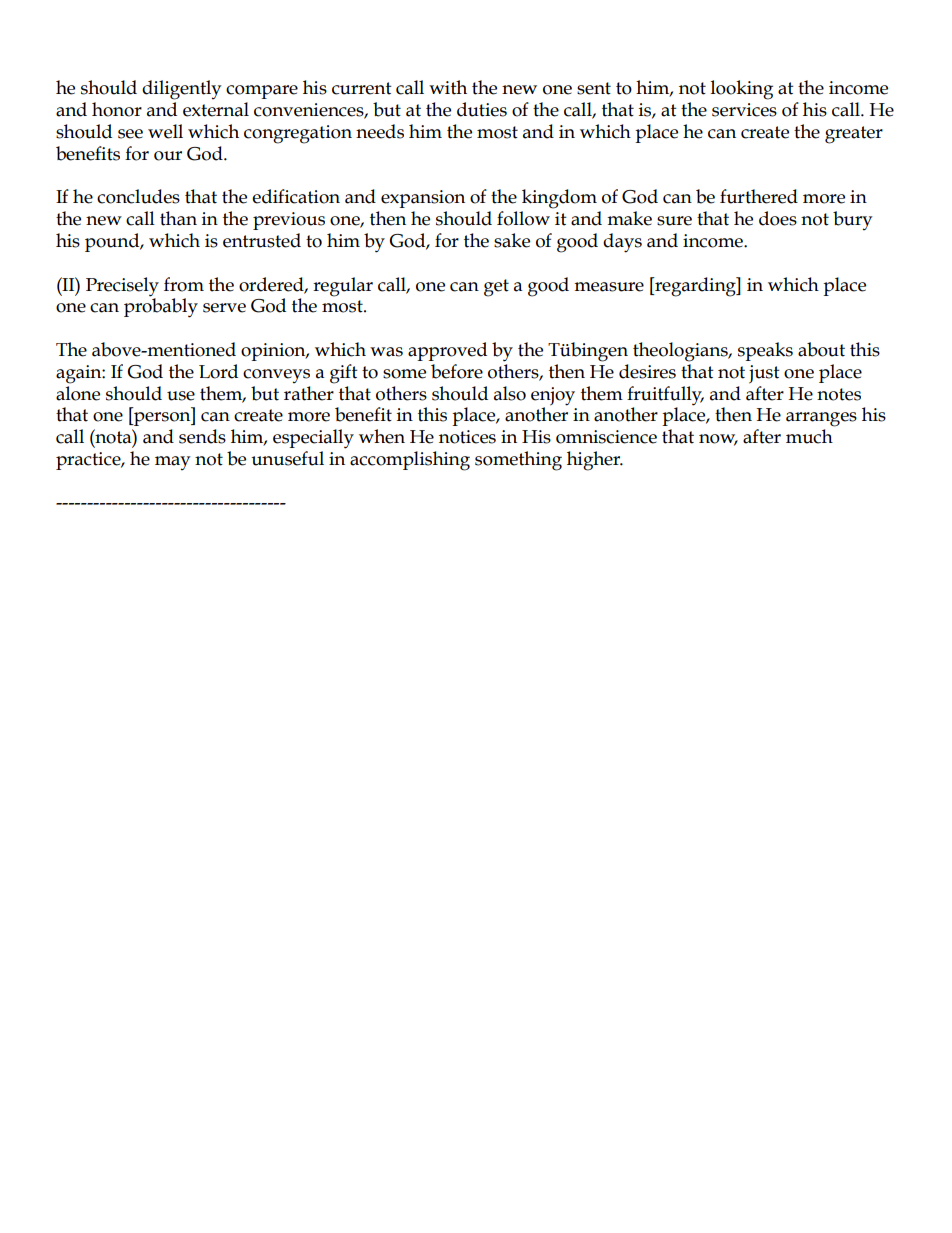 The height and width of the page is (1233, 952). What do you see at coordinates (172, 463) in the page?
I see `may` at bounding box center [172, 463].
